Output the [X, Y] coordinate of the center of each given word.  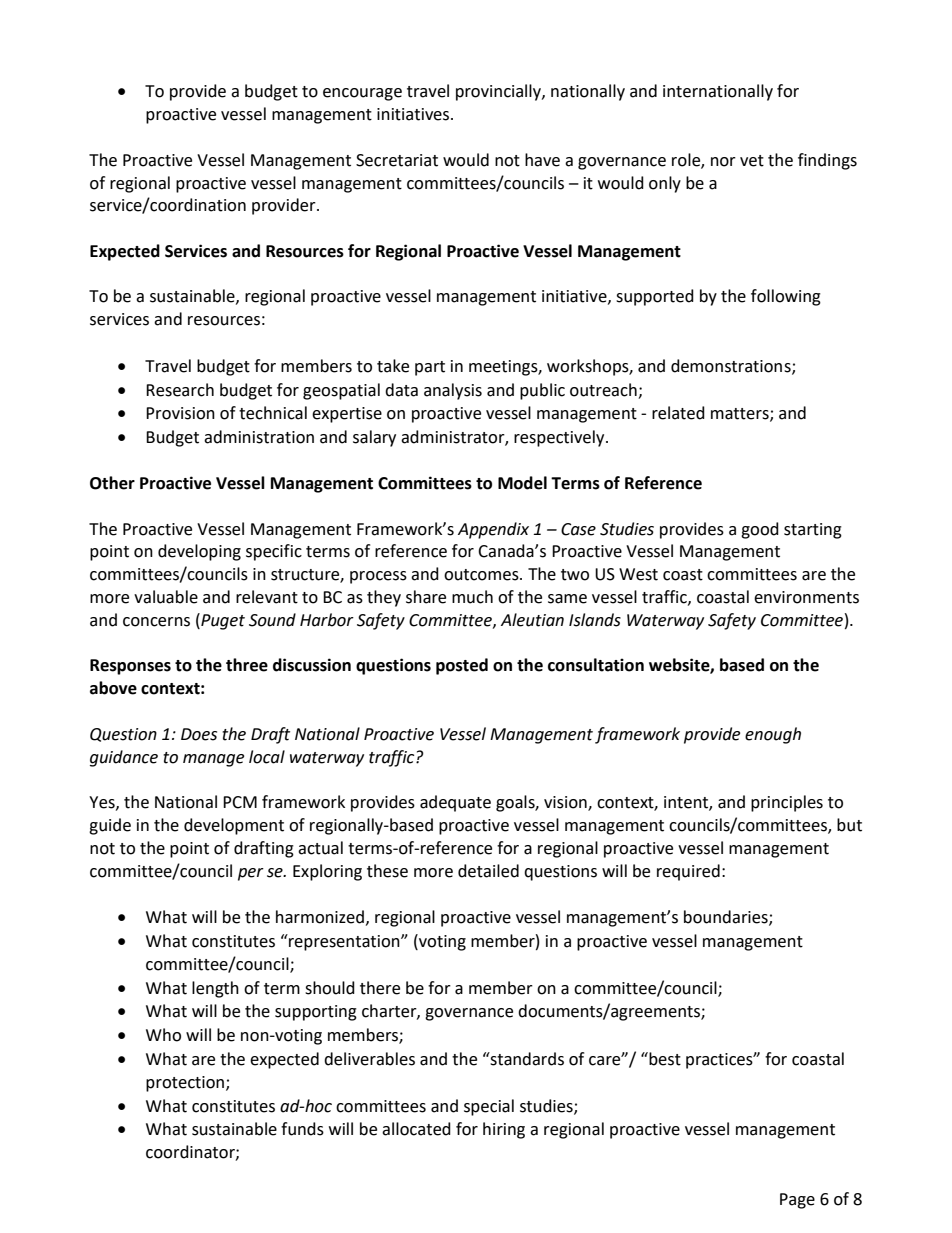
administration [259, 437]
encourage [362, 94]
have [542, 160]
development [234, 826]
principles [787, 803]
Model [522, 483]
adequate [455, 803]
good [760, 530]
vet [752, 161]
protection [186, 1084]
